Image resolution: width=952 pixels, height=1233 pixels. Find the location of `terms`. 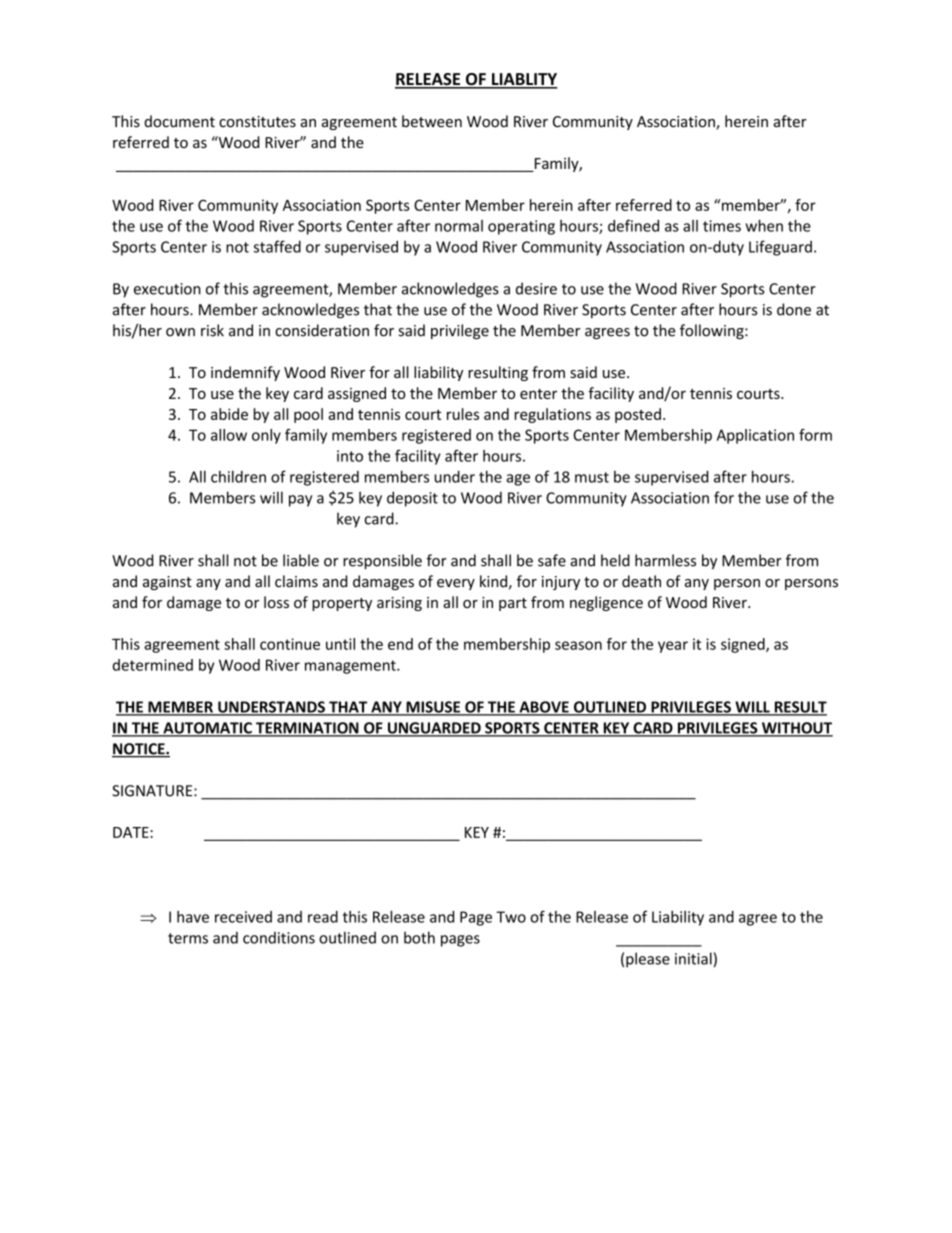

terms is located at coordinates (188, 938).
